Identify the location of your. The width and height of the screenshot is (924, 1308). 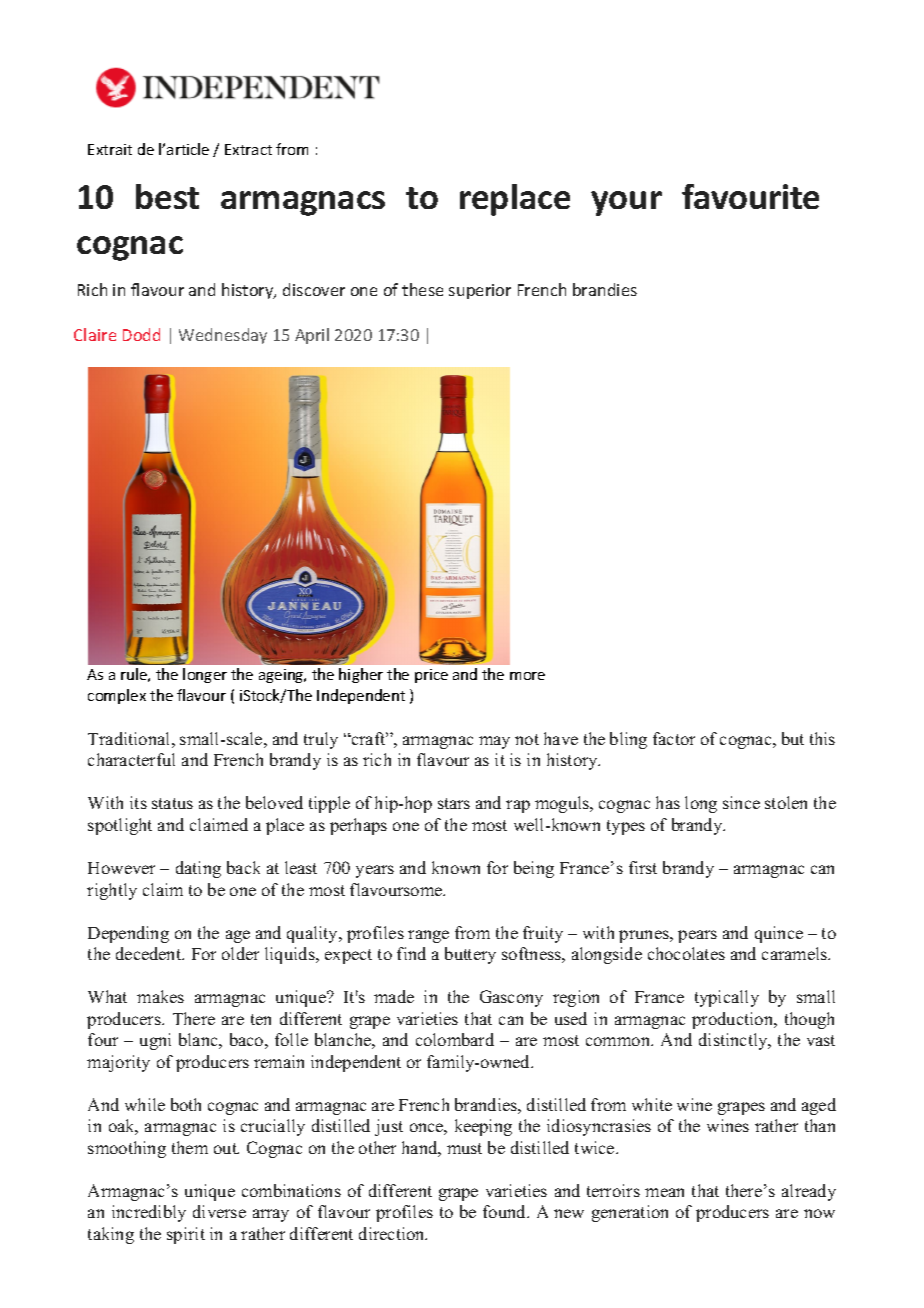
(626, 203).
